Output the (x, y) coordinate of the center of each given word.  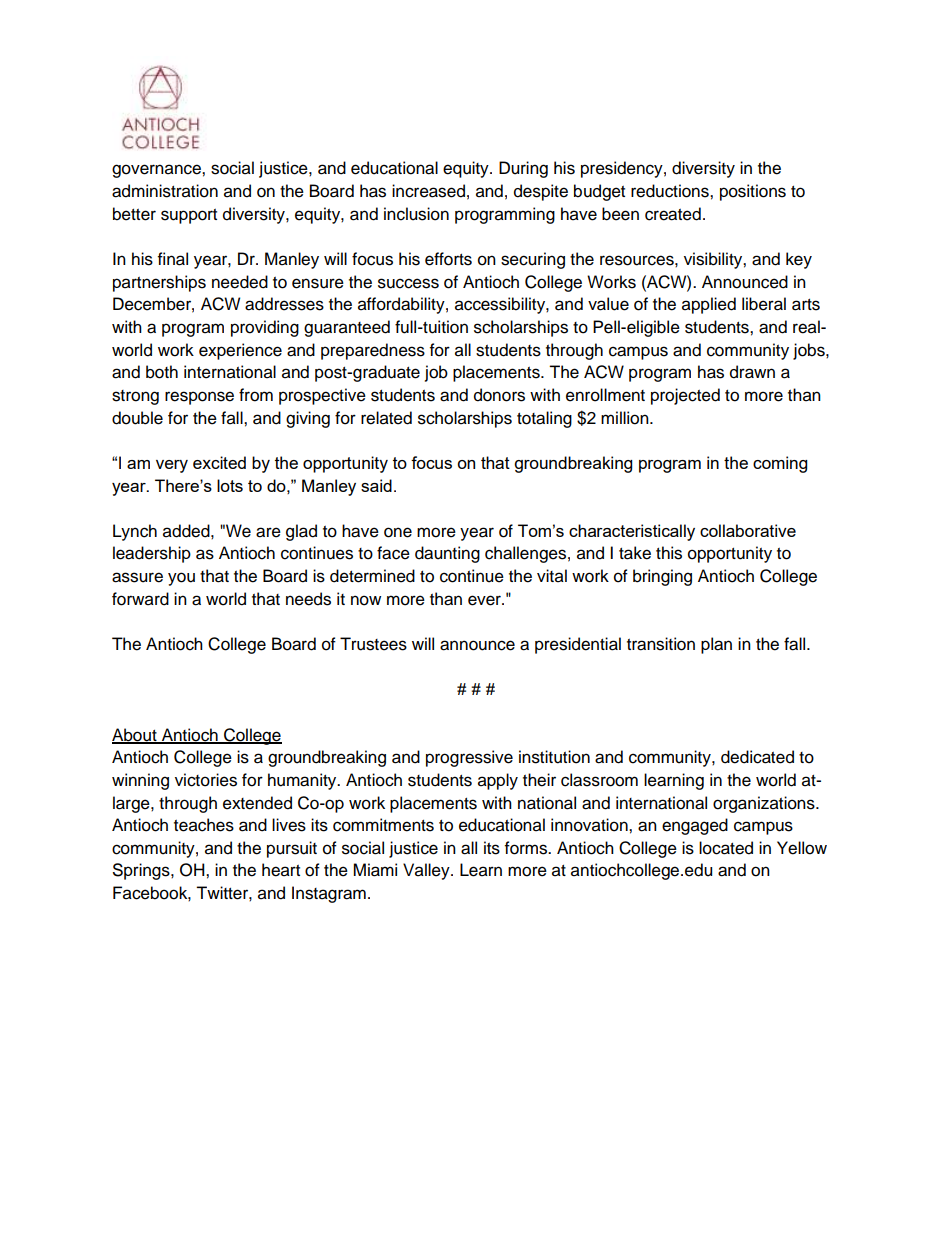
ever (485, 600)
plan (716, 645)
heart (281, 870)
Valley (427, 871)
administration (165, 191)
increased (428, 191)
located (726, 848)
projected (685, 396)
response (199, 398)
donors (499, 395)
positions (753, 192)
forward (140, 599)
